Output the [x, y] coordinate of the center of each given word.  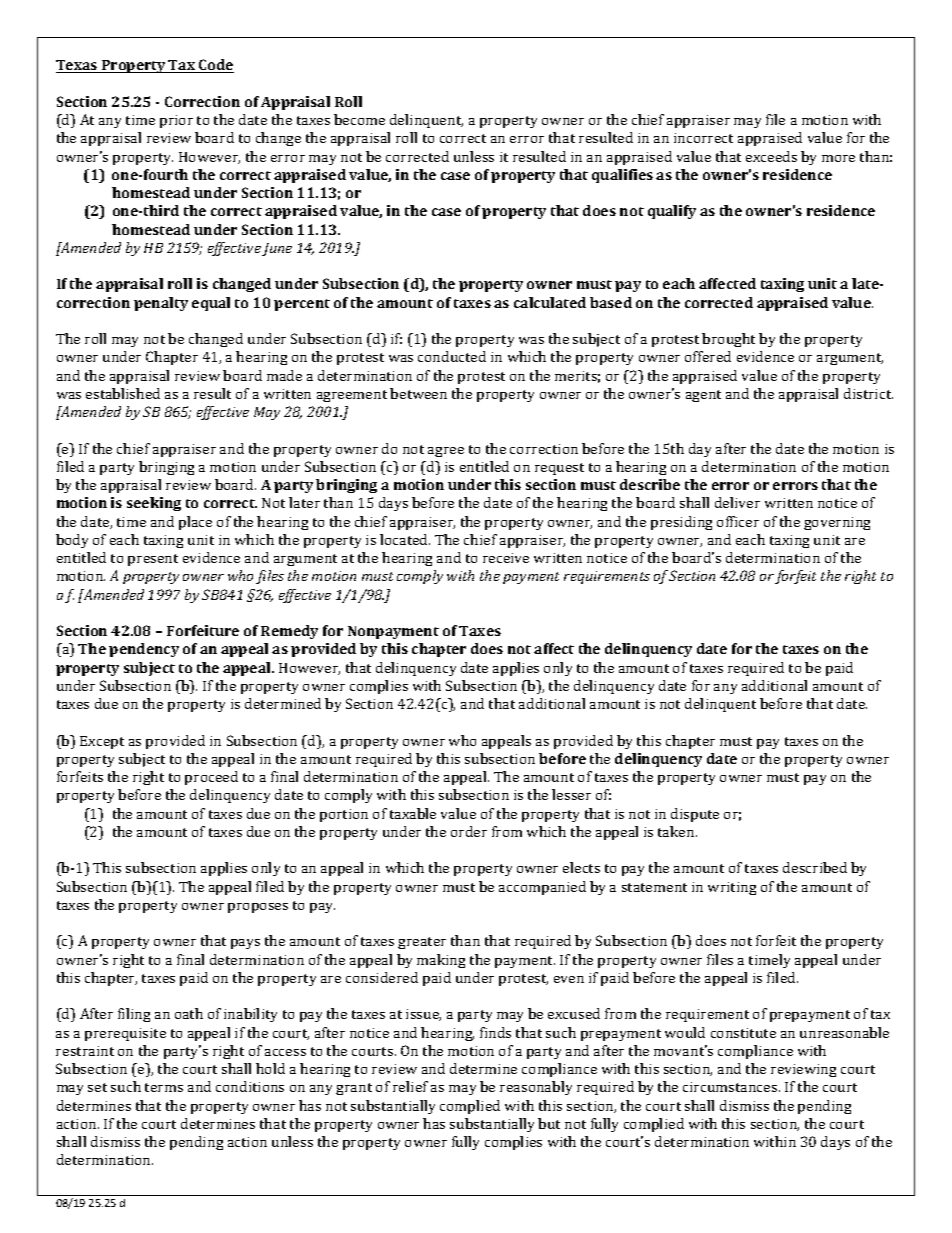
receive [506, 558]
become [359, 119]
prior [176, 121]
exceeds [771, 156]
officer [738, 521]
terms [164, 1087]
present [153, 560]
